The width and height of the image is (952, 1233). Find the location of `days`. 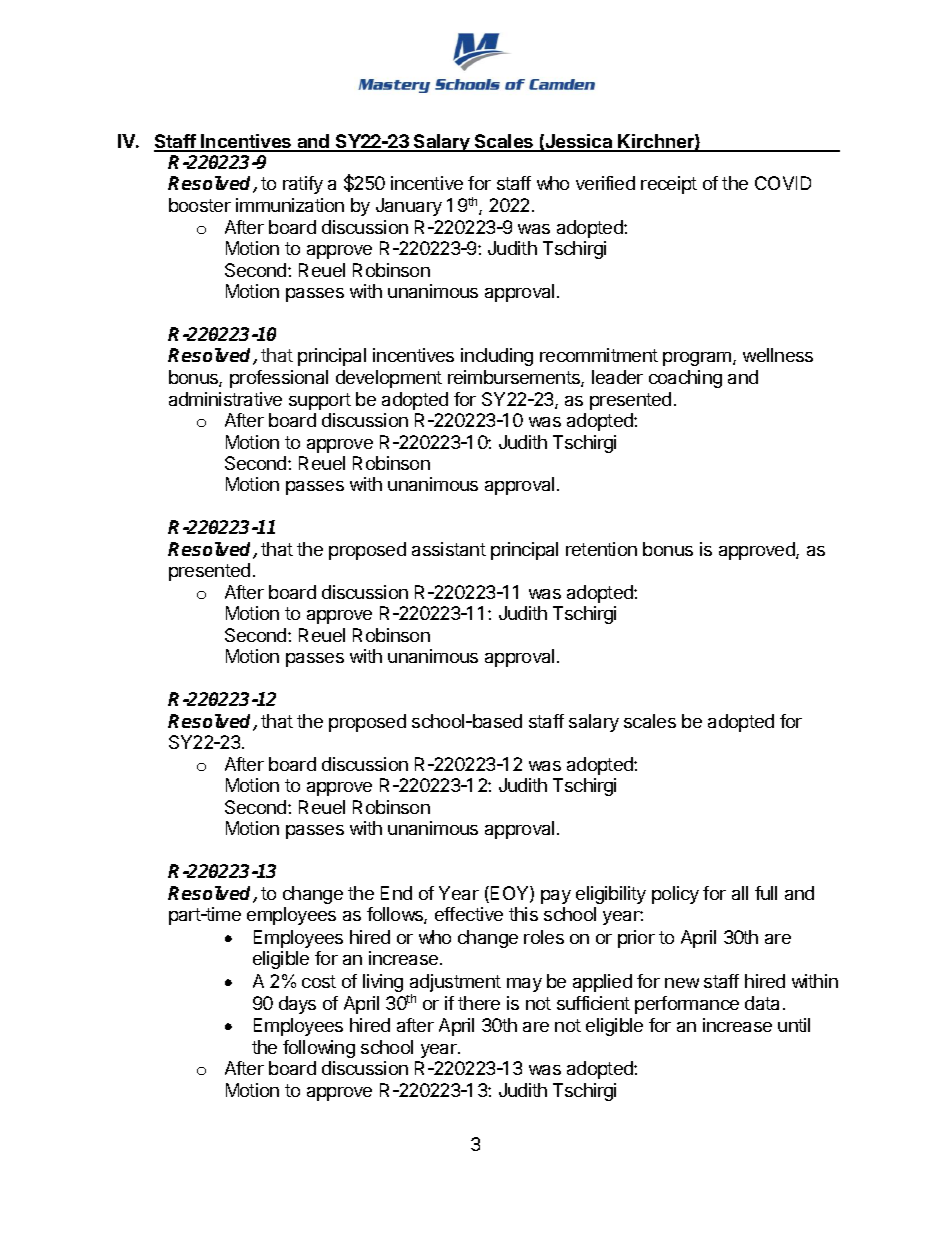

days is located at coordinates (297, 1005).
